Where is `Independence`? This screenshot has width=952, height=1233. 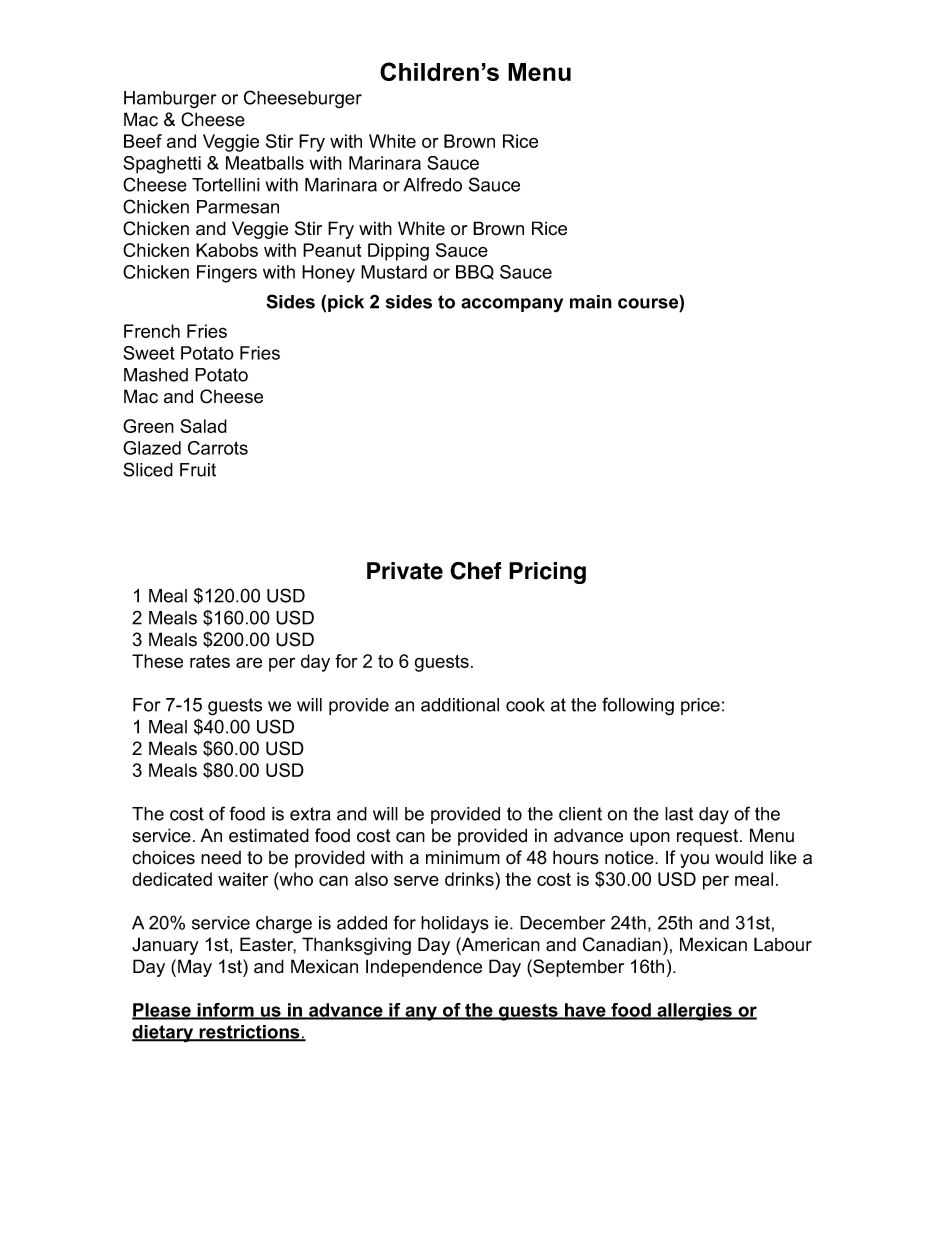 Independence is located at coordinates (424, 968).
